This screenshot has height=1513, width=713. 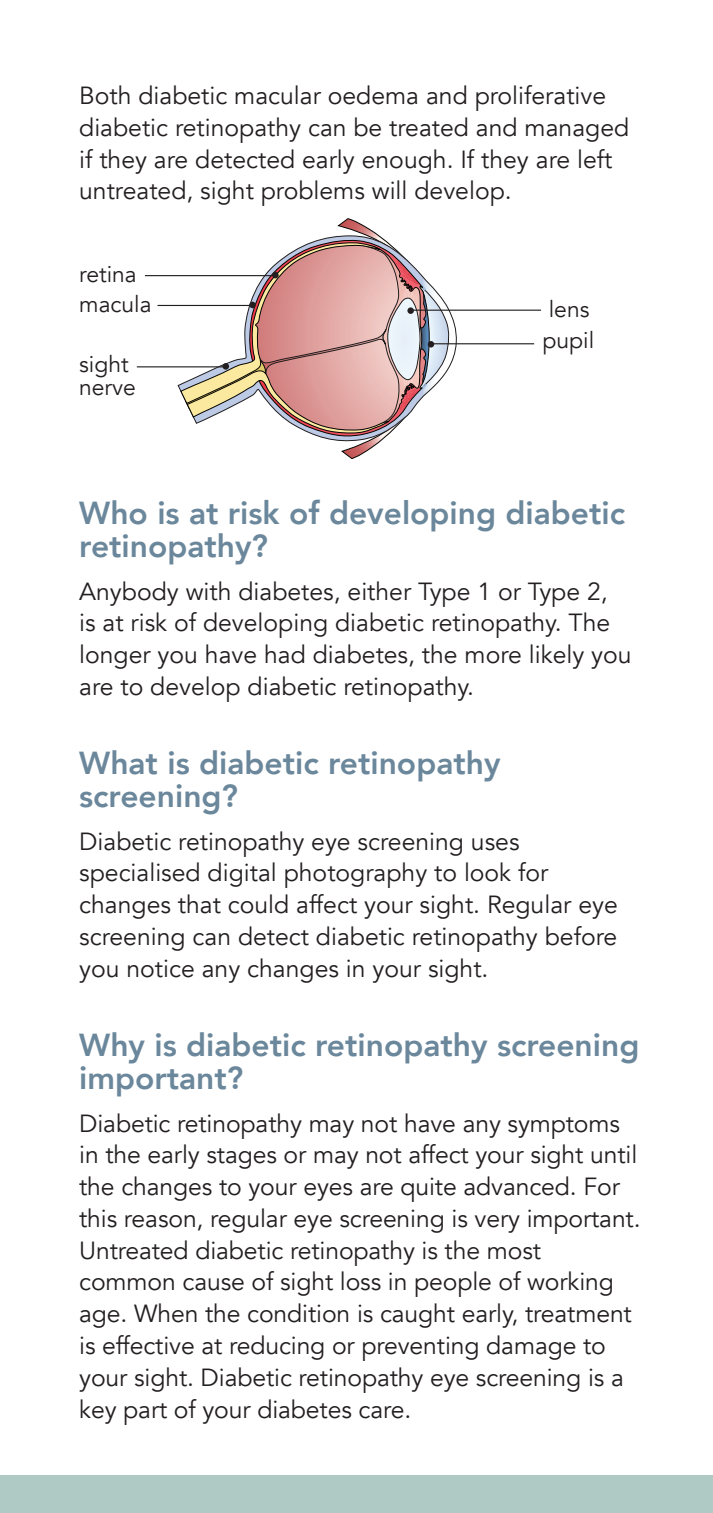 What do you see at coordinates (105, 95) in the screenshot?
I see `Both` at bounding box center [105, 95].
